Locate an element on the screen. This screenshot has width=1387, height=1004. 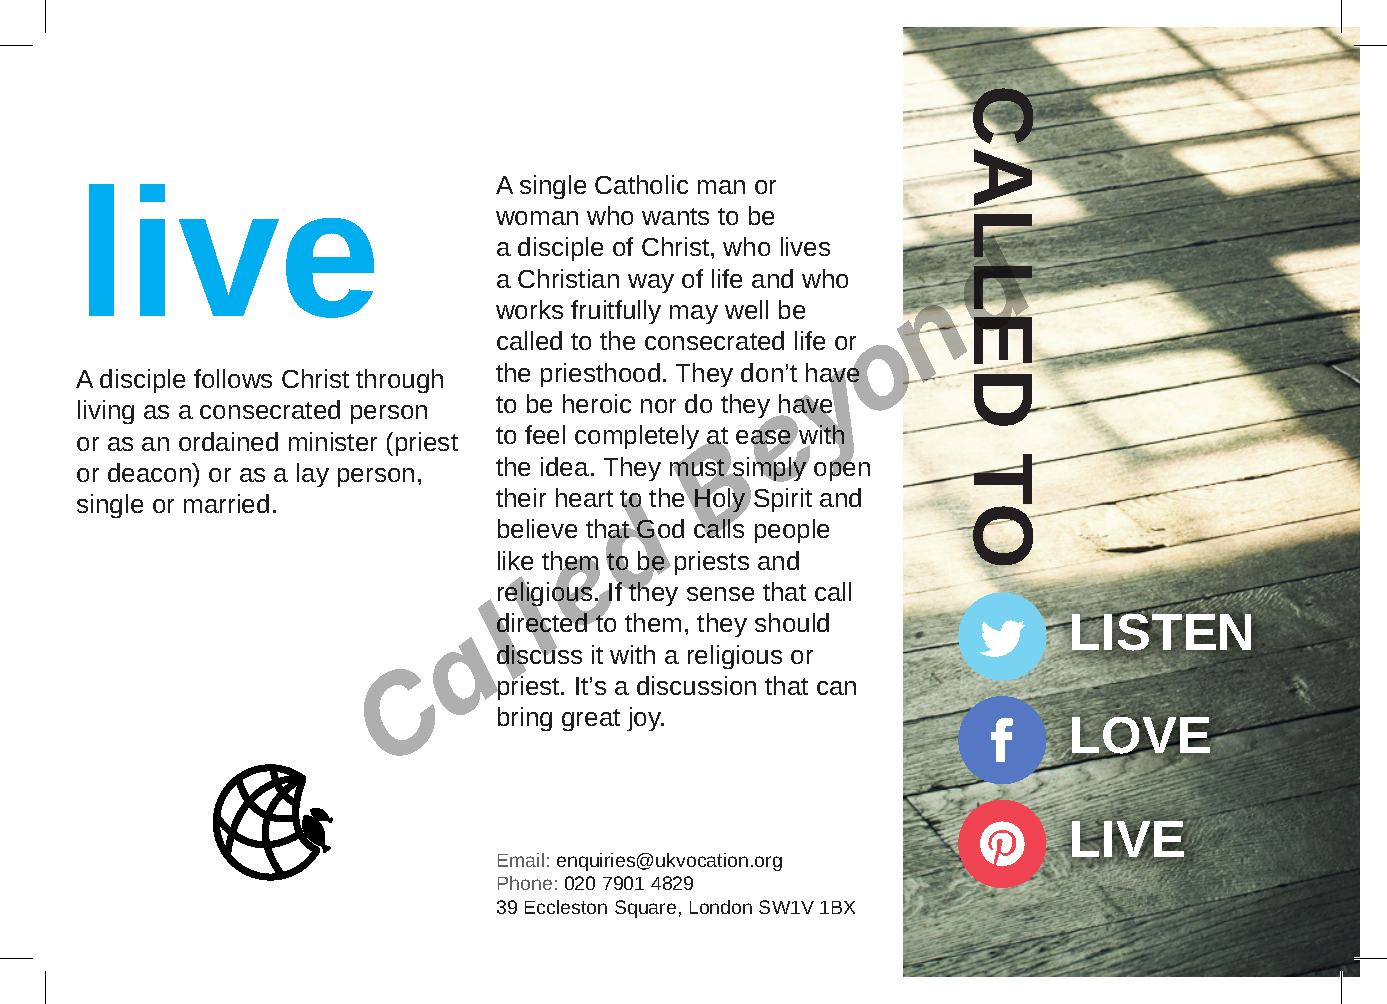
Catholic is located at coordinates (641, 184).
